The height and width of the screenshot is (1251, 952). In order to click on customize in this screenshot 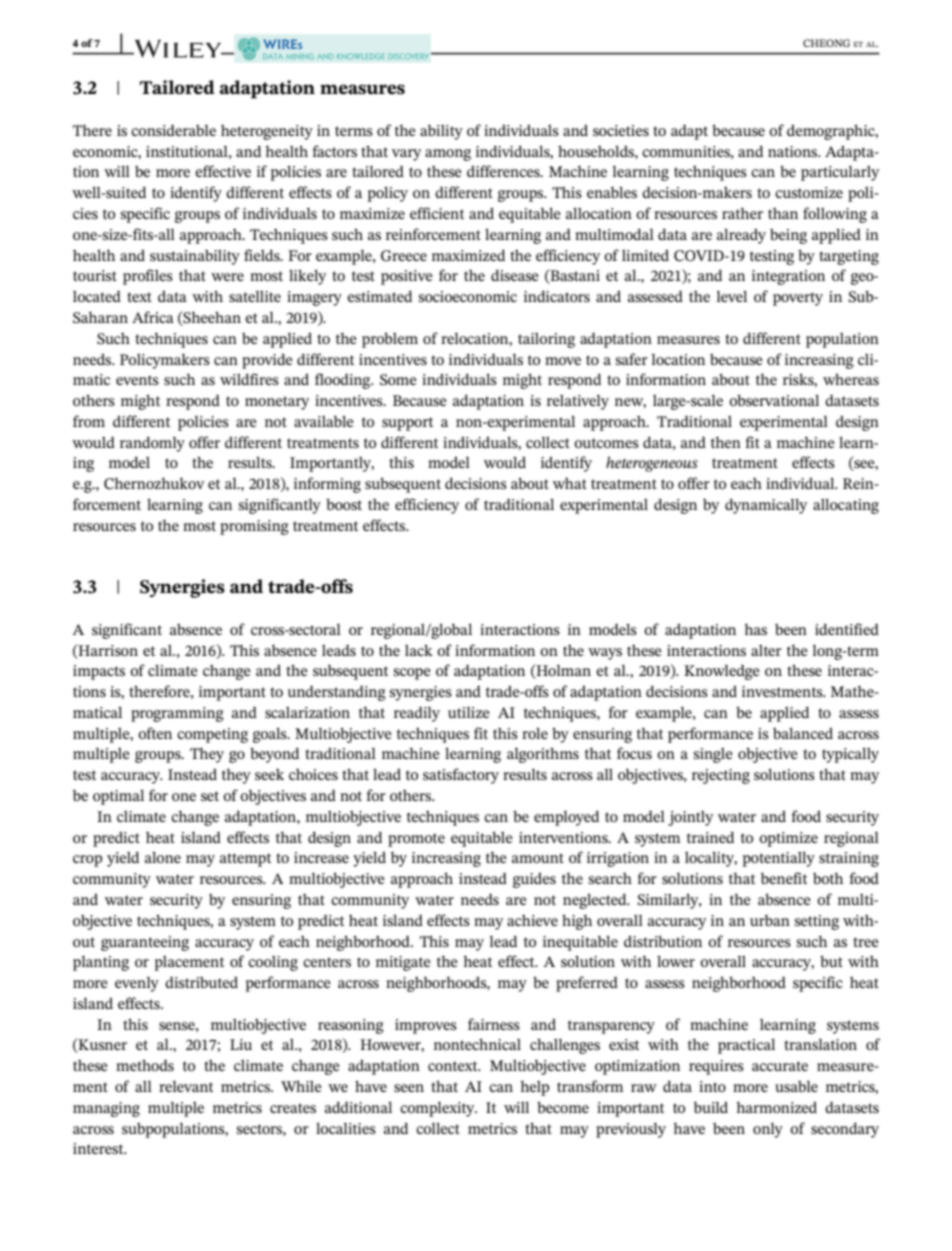, I will do `click(809, 192)`.
